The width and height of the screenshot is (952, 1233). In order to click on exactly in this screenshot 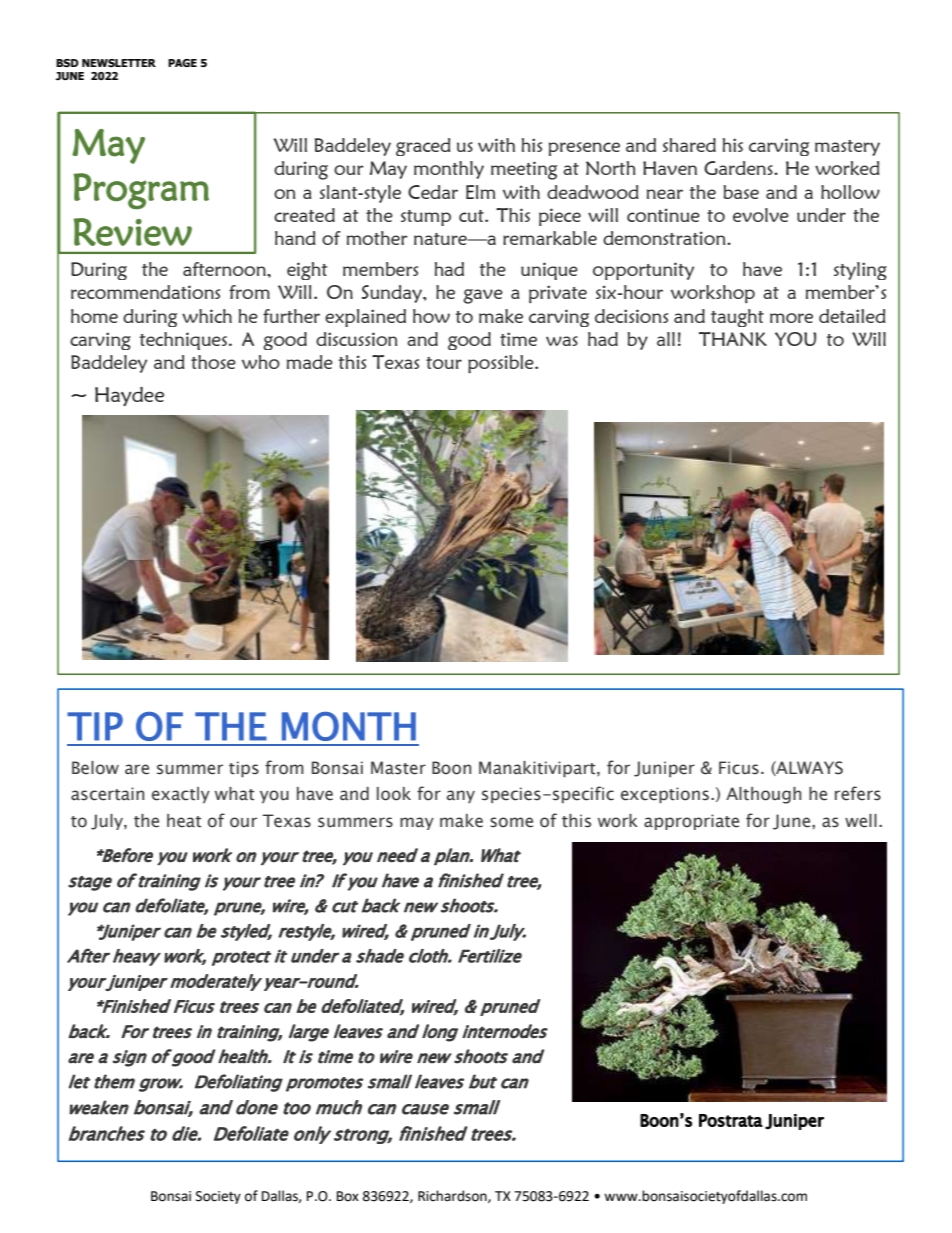, I will do `click(181, 795)`.
